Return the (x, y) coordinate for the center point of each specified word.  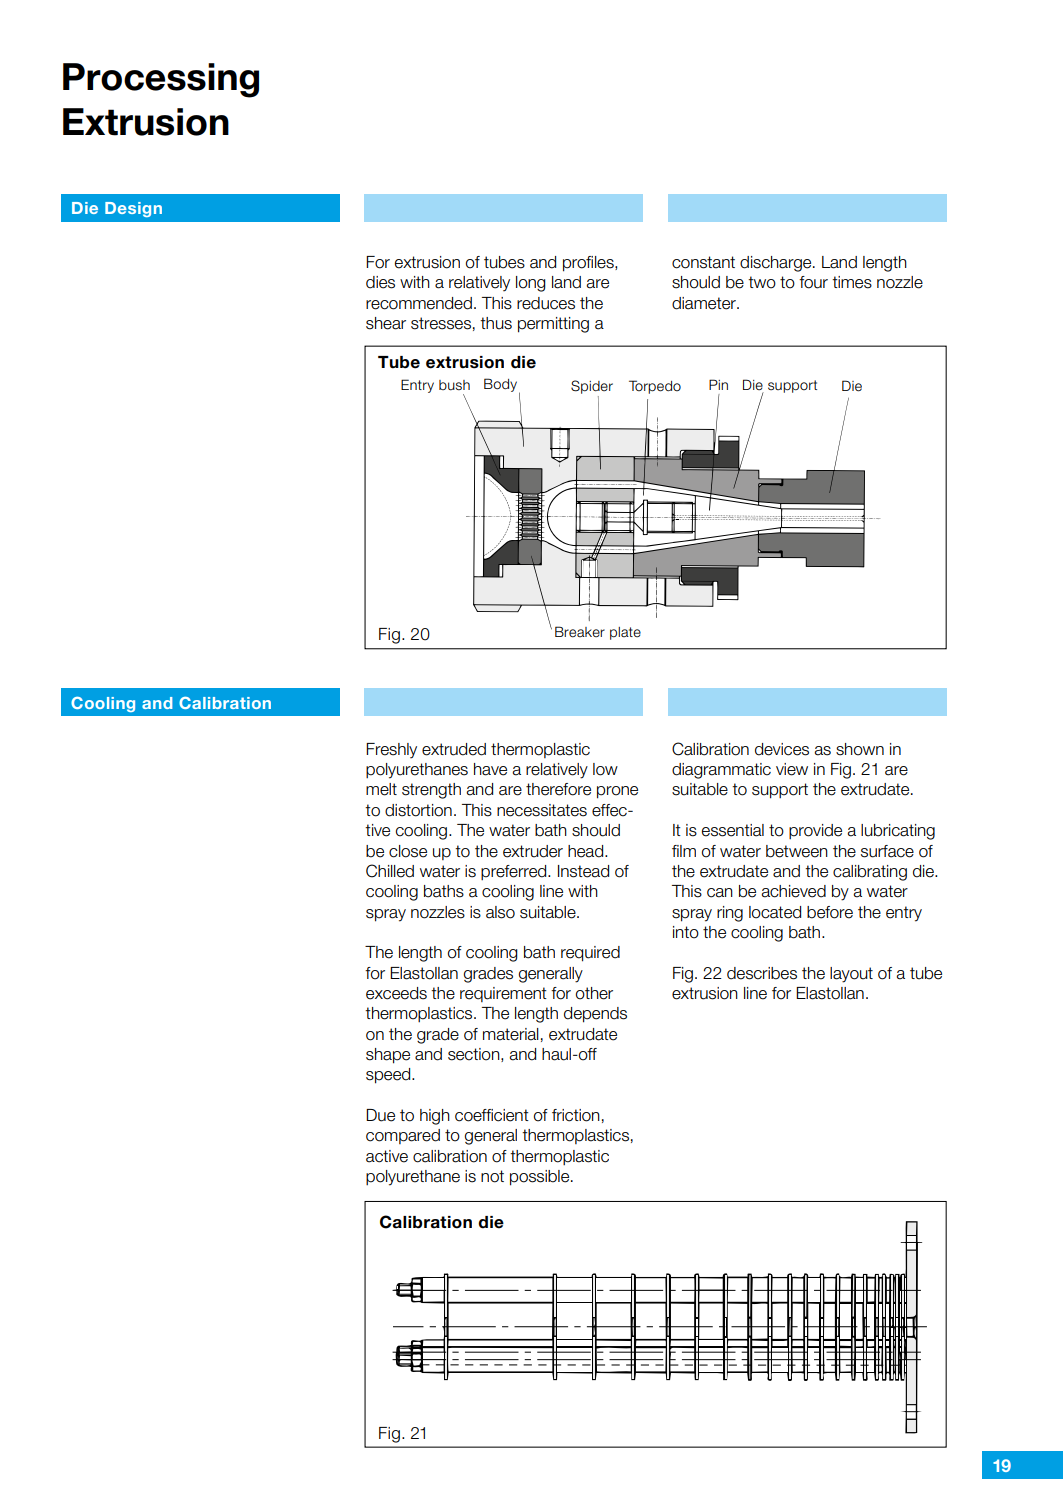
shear (386, 323)
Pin (718, 384)
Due (380, 1115)
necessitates (542, 810)
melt (381, 789)
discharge (777, 264)
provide (815, 832)
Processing (161, 80)
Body (500, 385)
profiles (589, 264)
